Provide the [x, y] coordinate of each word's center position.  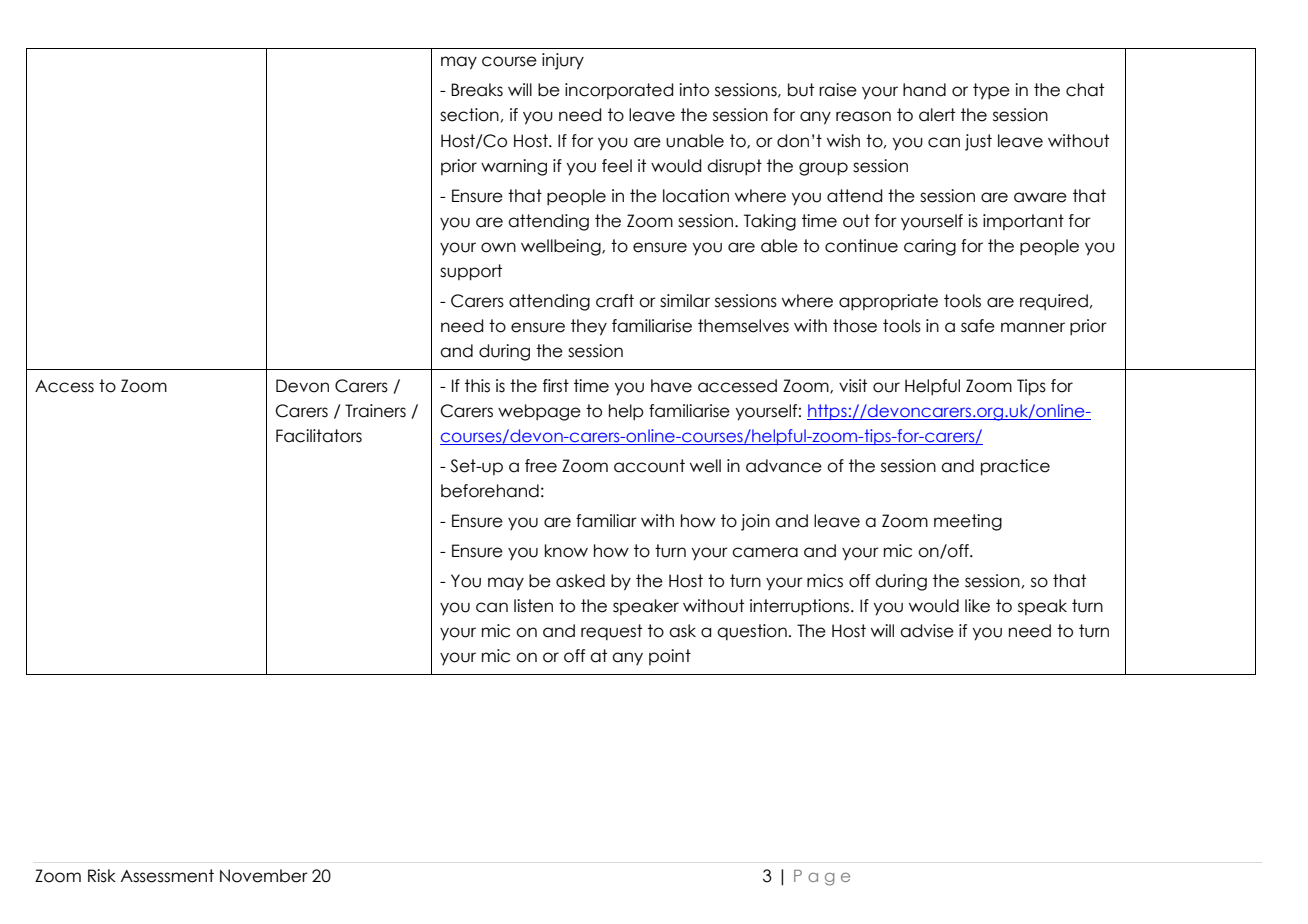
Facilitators [319, 436]
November [264, 876]
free [541, 466]
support [471, 272]
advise [927, 631]
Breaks [477, 90]
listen [533, 606]
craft [615, 301]
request [611, 632]
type [991, 91]
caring [930, 247]
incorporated [619, 91]
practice [1015, 467]
